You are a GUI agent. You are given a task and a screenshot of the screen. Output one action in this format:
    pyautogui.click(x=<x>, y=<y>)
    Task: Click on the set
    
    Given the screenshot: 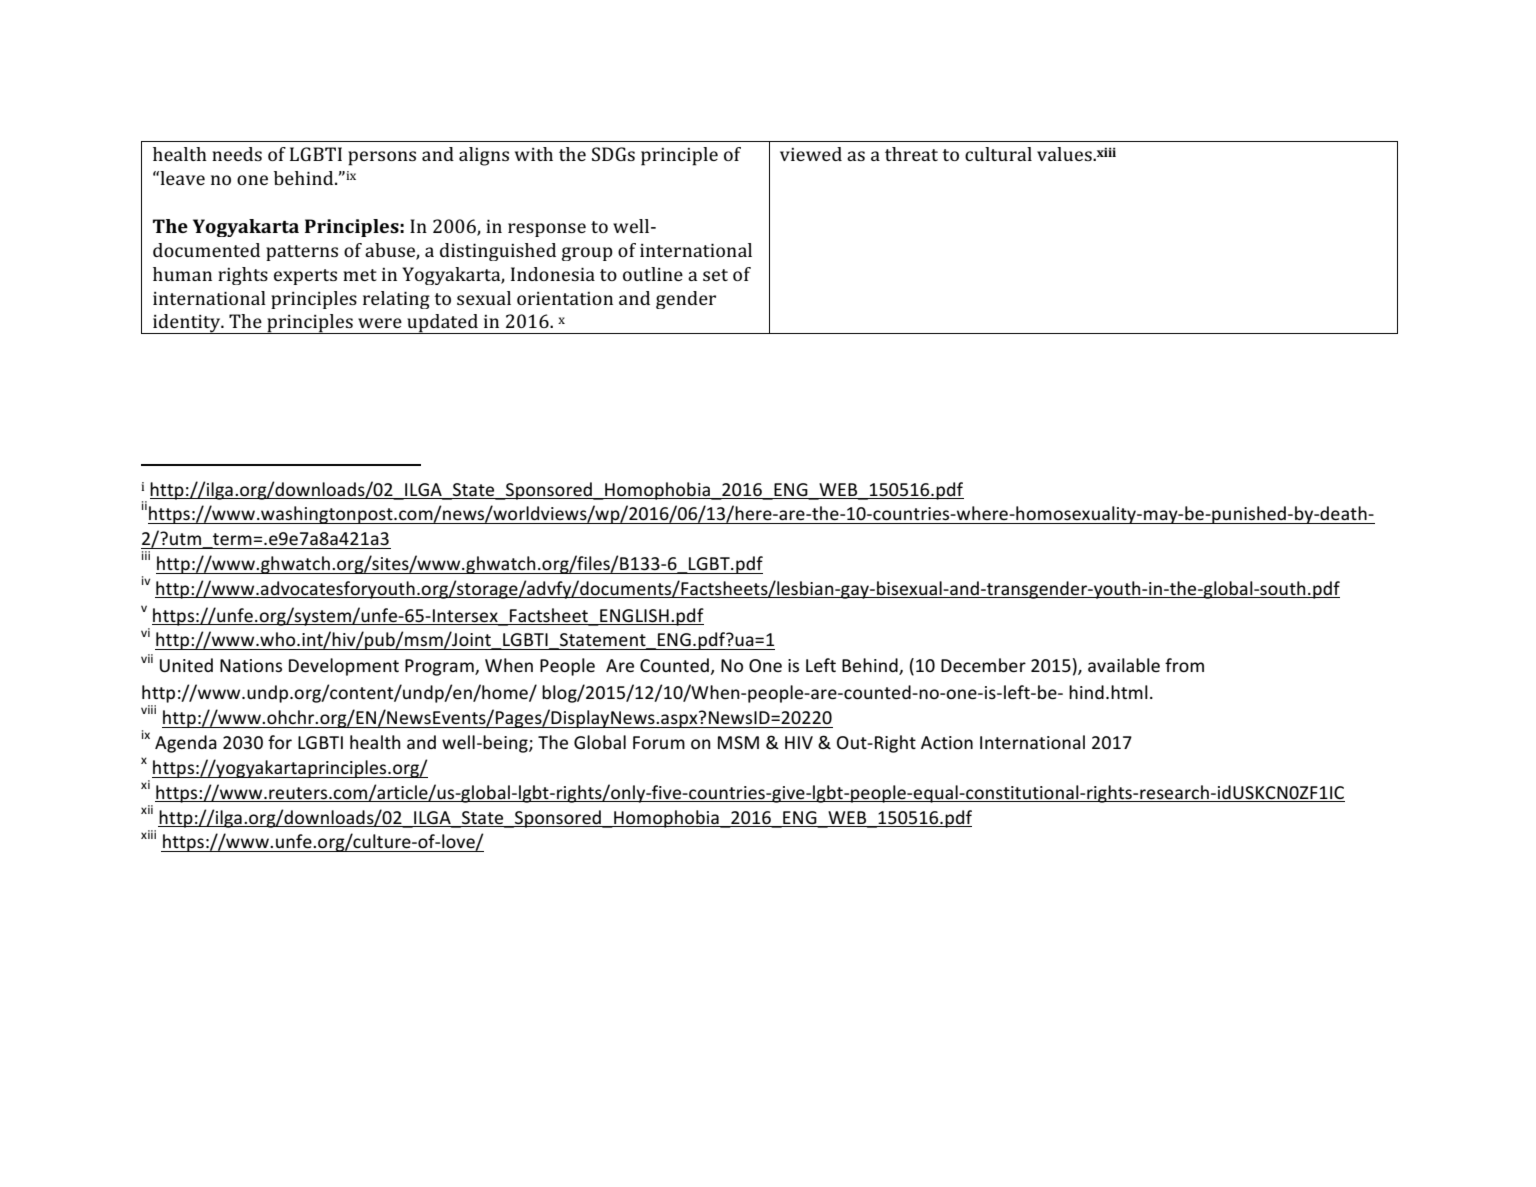 What is the action you would take?
    pyautogui.click(x=715, y=275)
